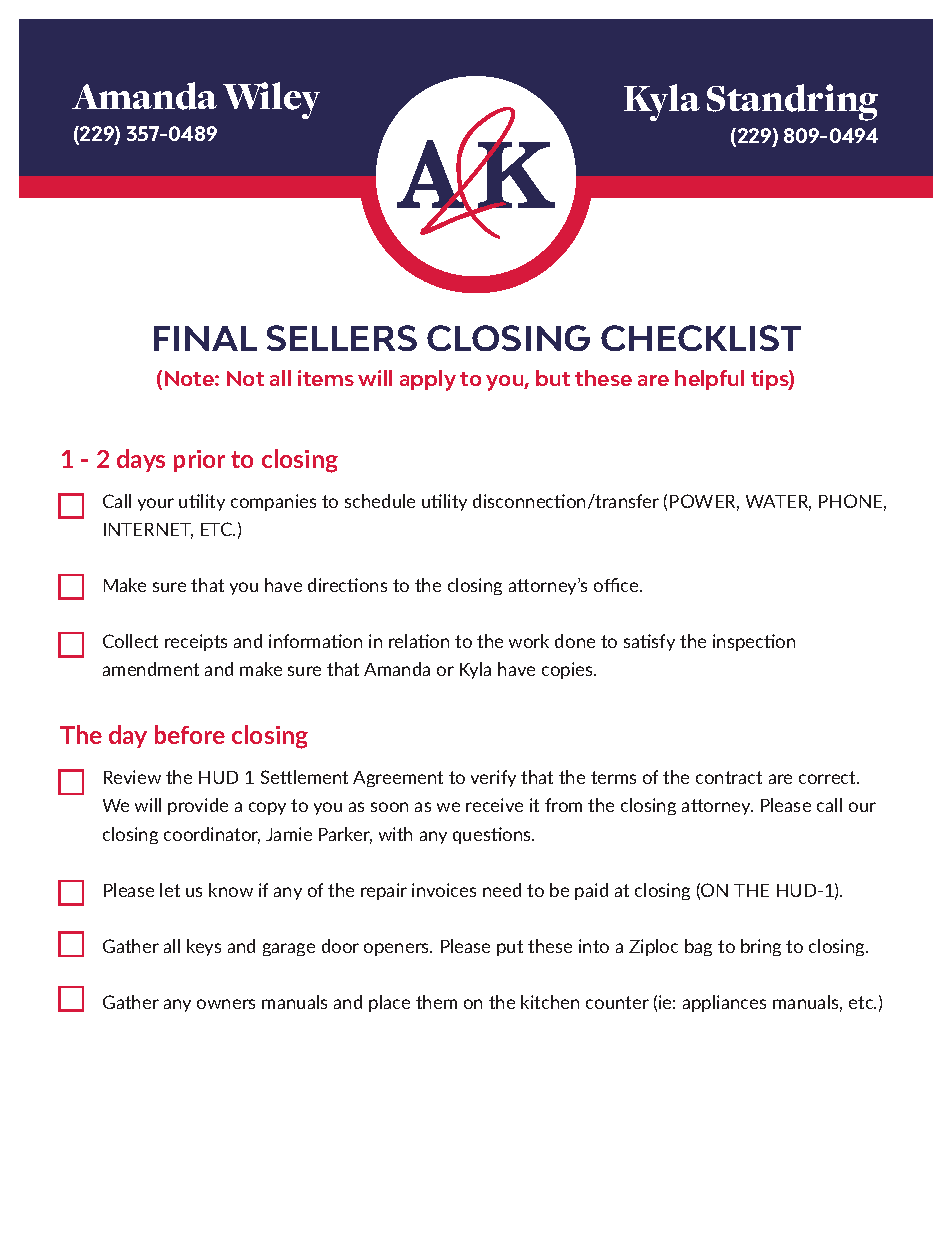 Image resolution: width=952 pixels, height=1233 pixels. I want to click on schedule, so click(380, 501).
